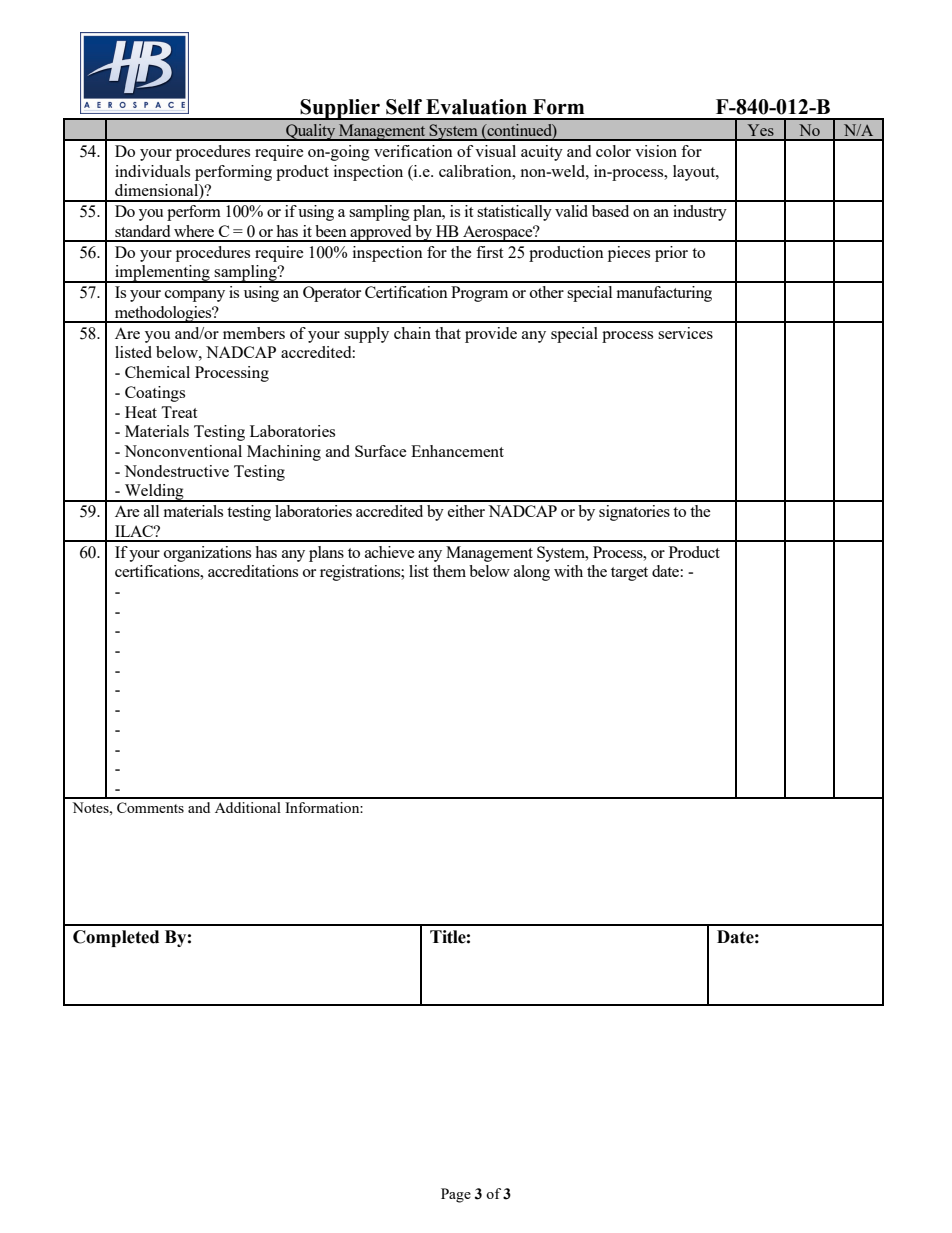 The width and height of the page is (952, 1233). Describe the element at coordinates (449, 571) in the page. I see `them` at that location.
